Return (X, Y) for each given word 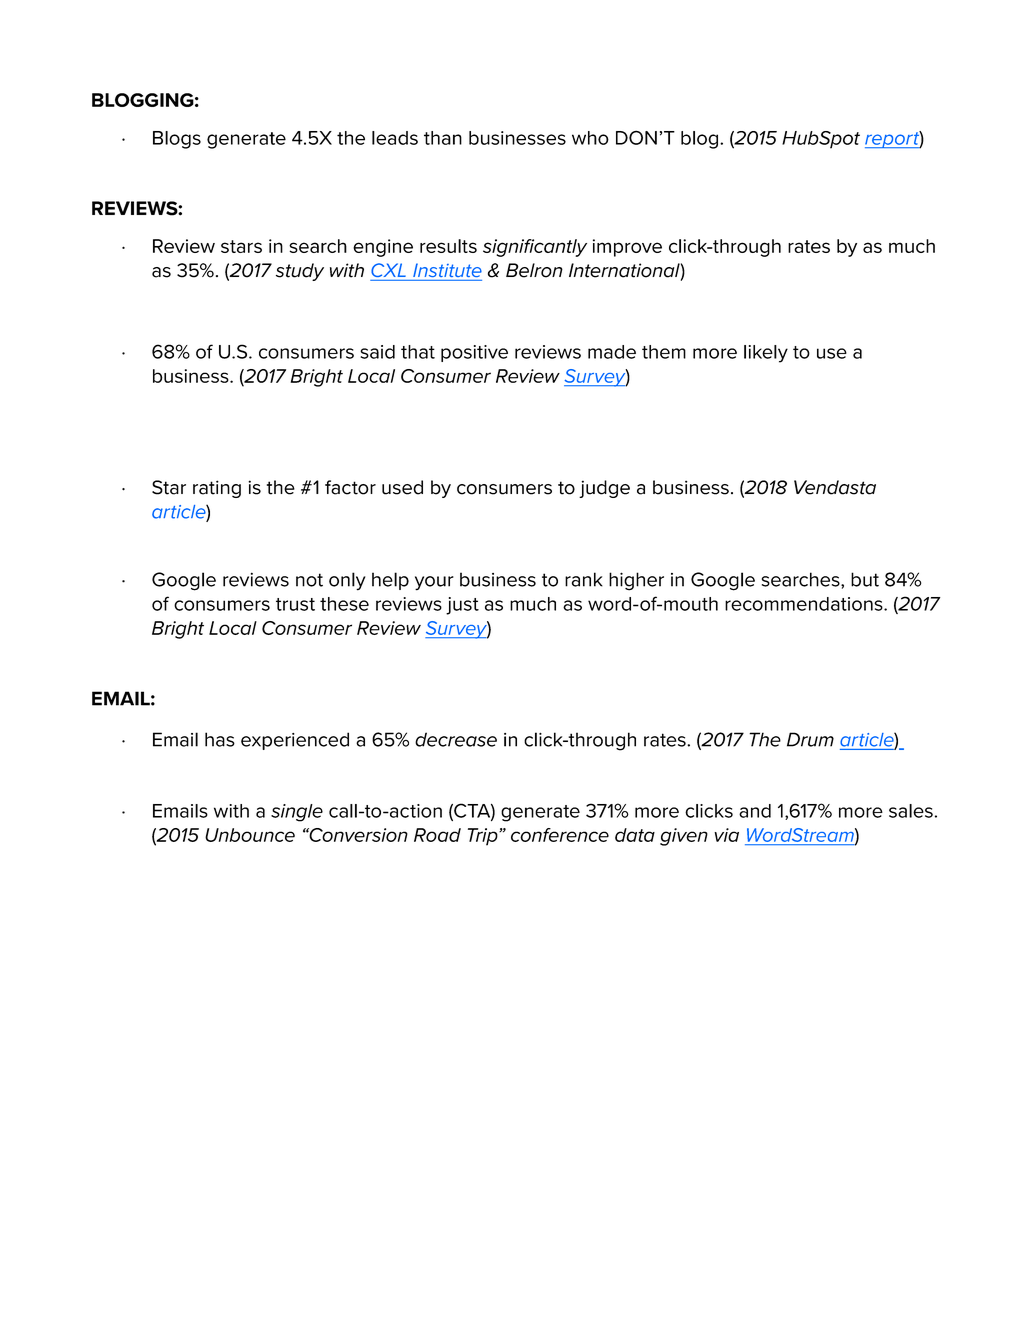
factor (350, 487)
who (590, 138)
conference (560, 835)
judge (604, 489)
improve (627, 248)
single (297, 813)
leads (395, 138)
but (865, 579)
